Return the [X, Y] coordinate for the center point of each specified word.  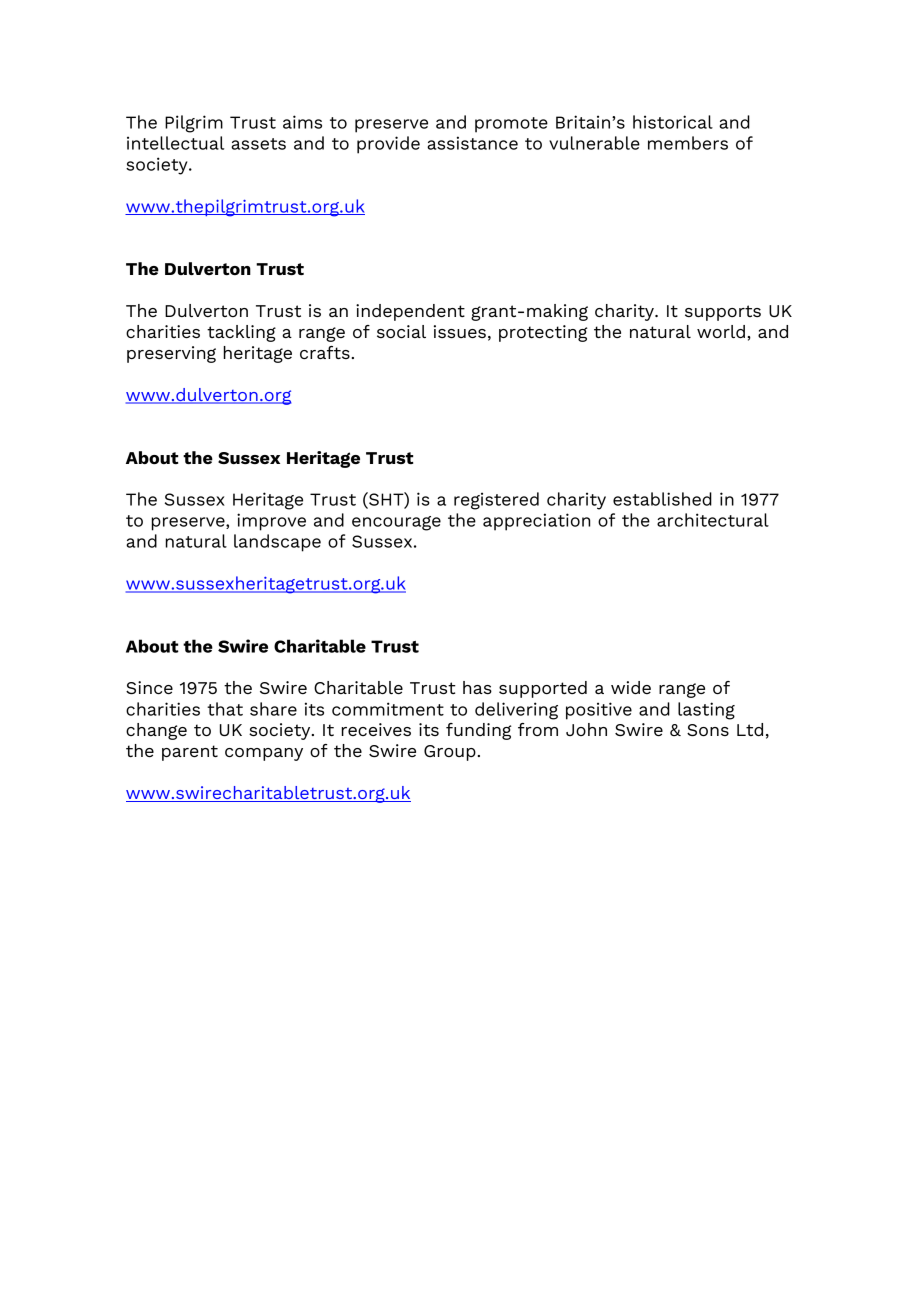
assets [258, 144]
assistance [472, 143]
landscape [277, 543]
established [662, 499]
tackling [241, 333]
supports [723, 313]
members [688, 143]
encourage [396, 523]
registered [496, 501]
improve [271, 522]
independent [410, 312]
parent [190, 753]
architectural [713, 520]
